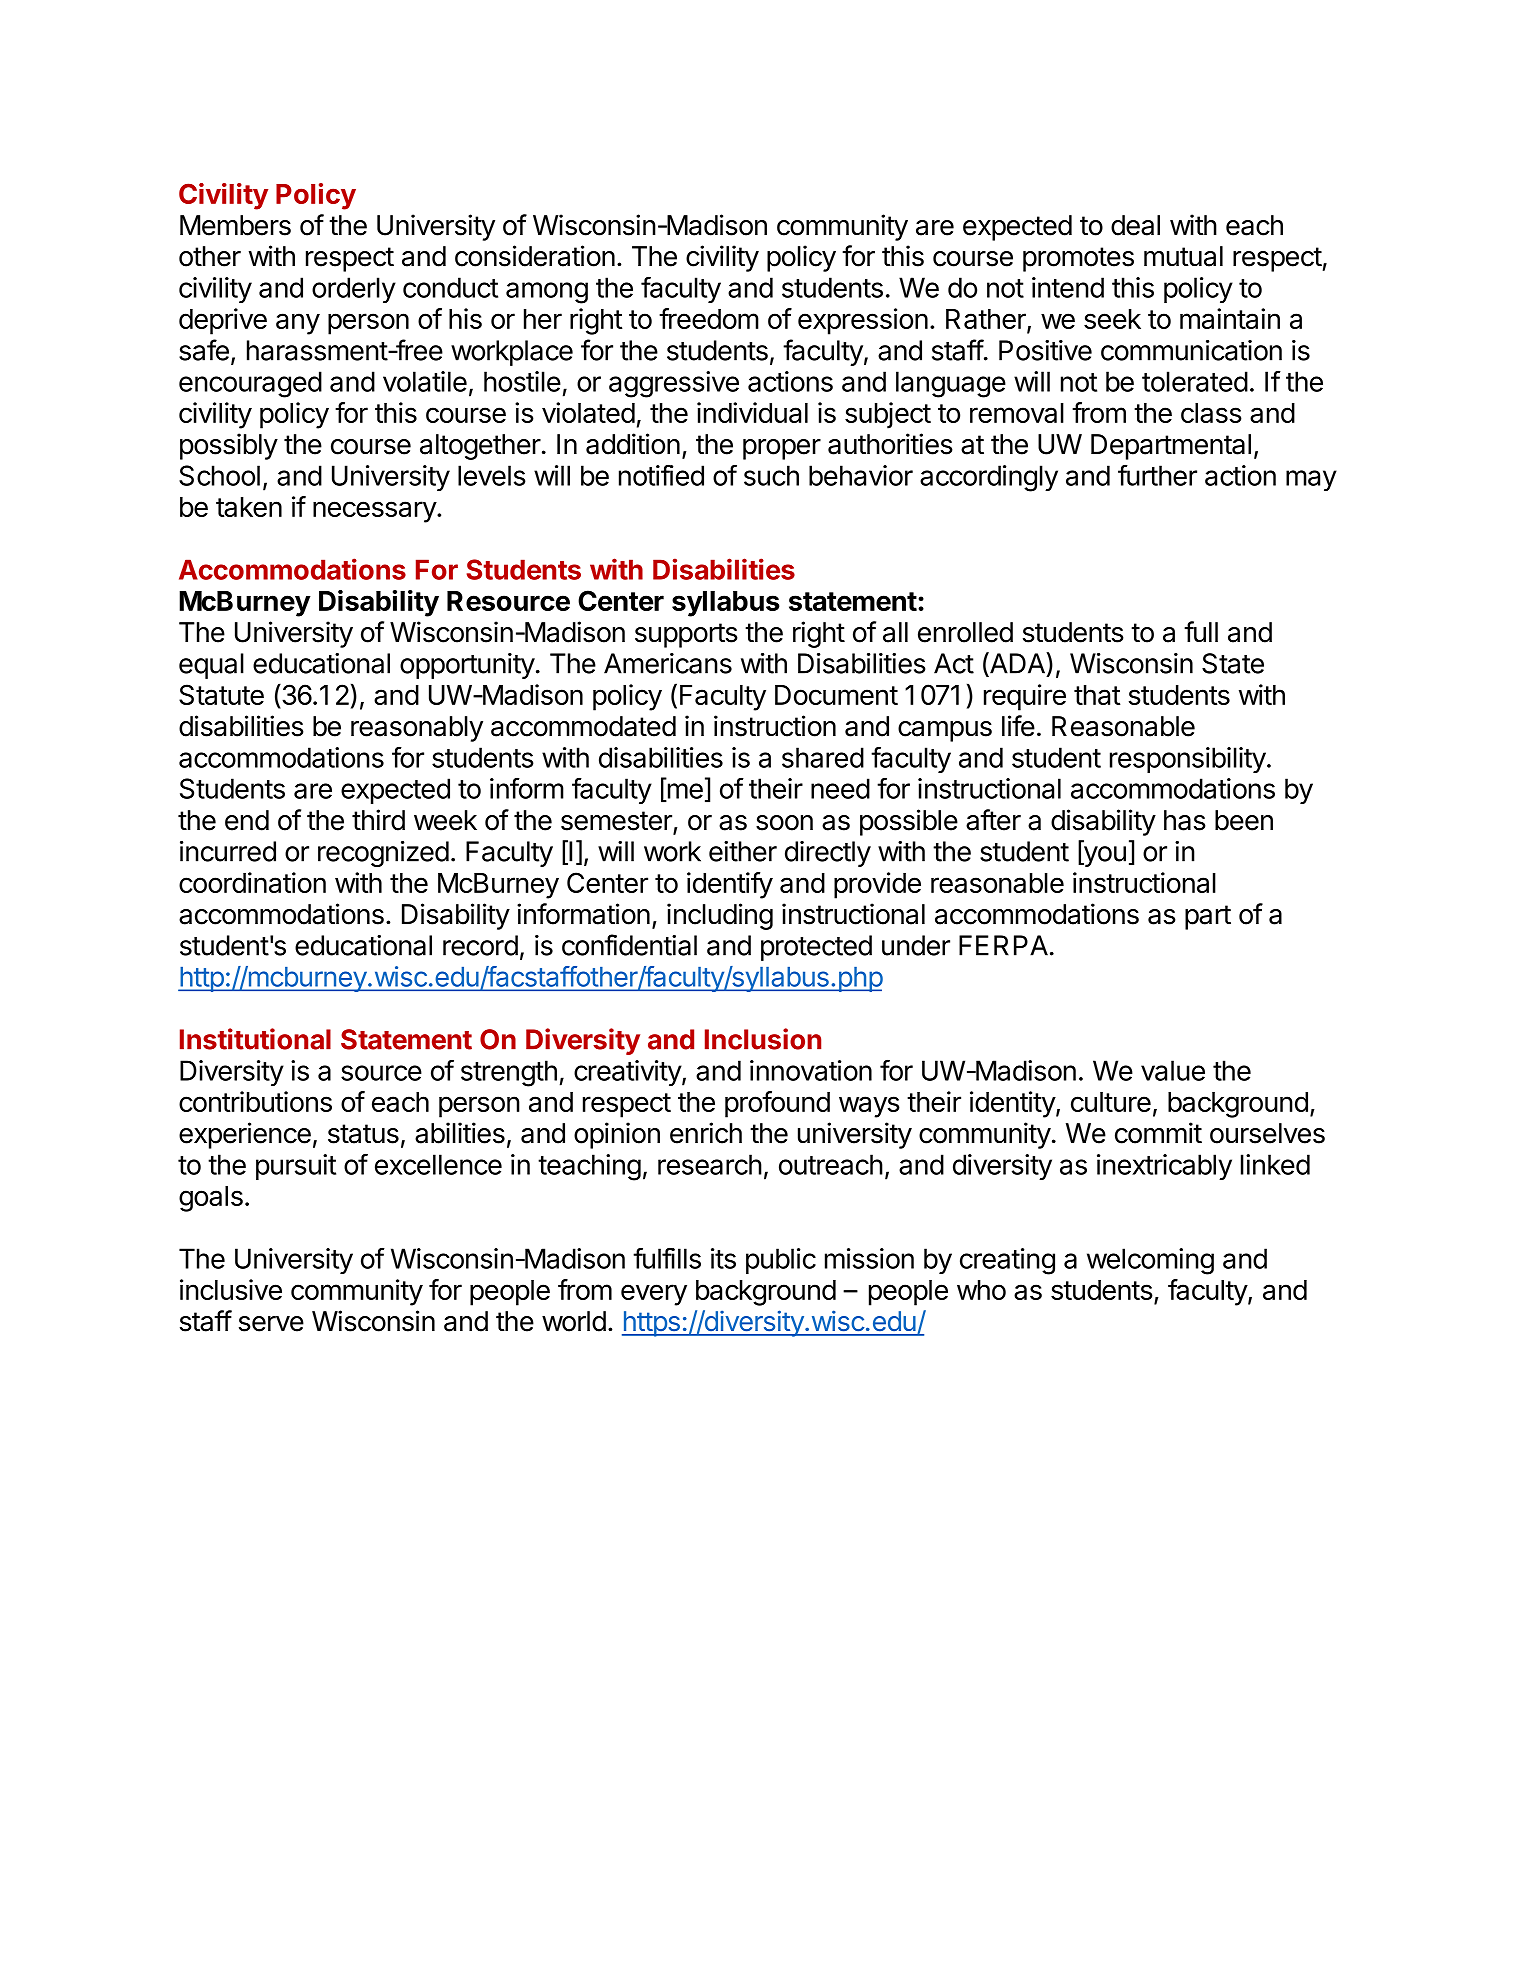  Describe the element at coordinates (781, 1261) in the screenshot. I see `public` at that location.
